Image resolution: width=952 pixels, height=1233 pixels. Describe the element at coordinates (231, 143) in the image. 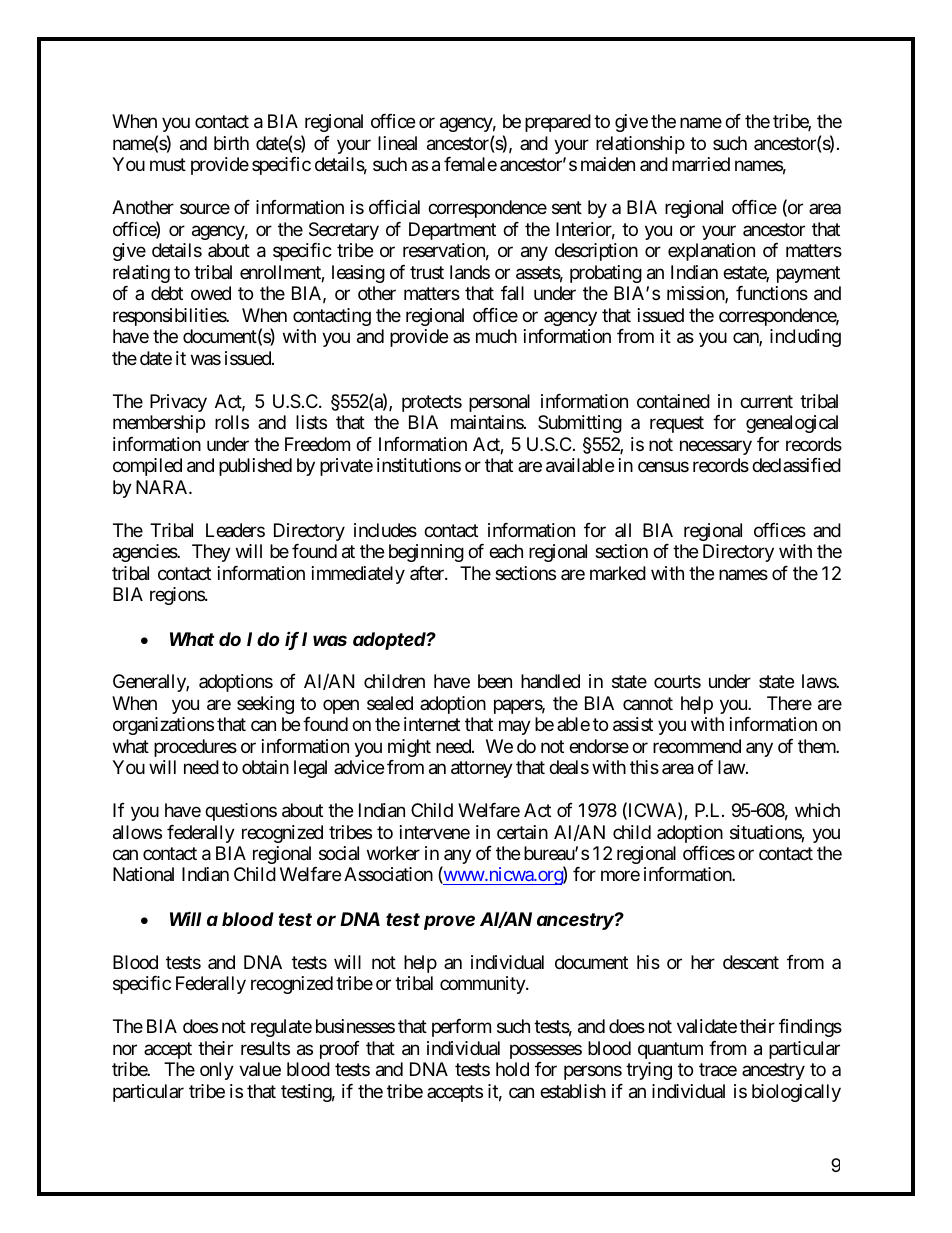

I see `birth` at that location.
